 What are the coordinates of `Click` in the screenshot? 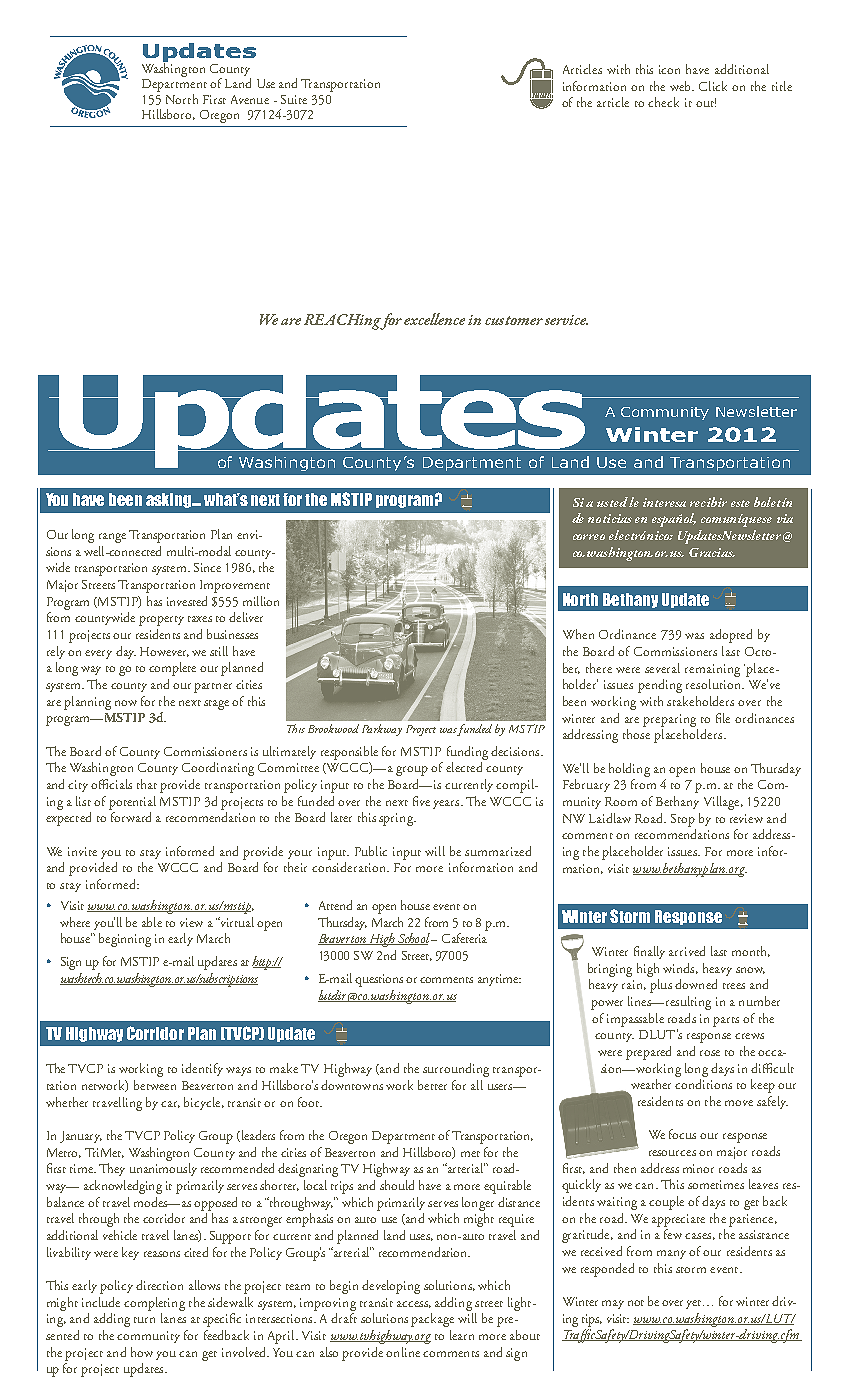 It's located at (713, 86).
